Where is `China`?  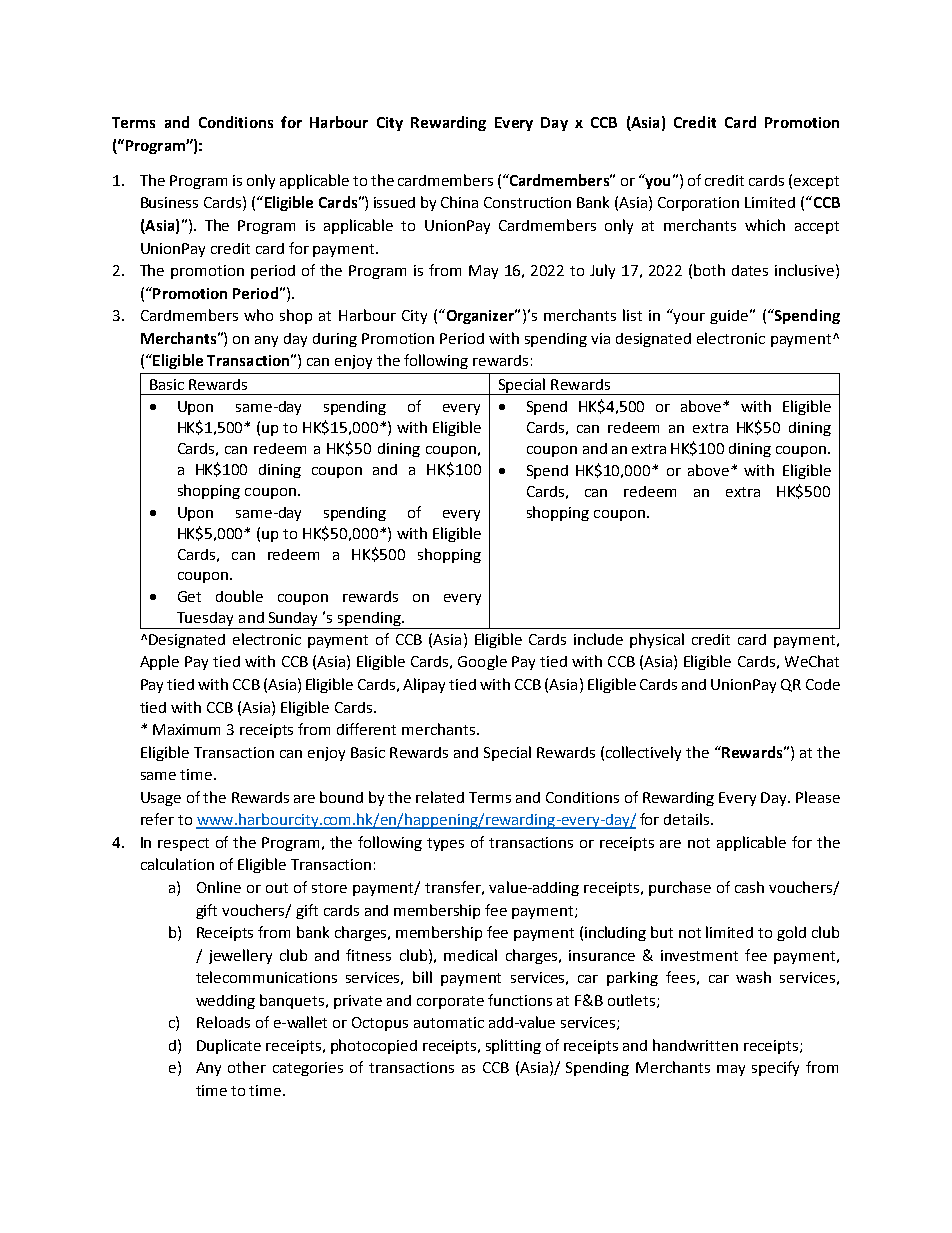
China is located at coordinates (459, 202).
